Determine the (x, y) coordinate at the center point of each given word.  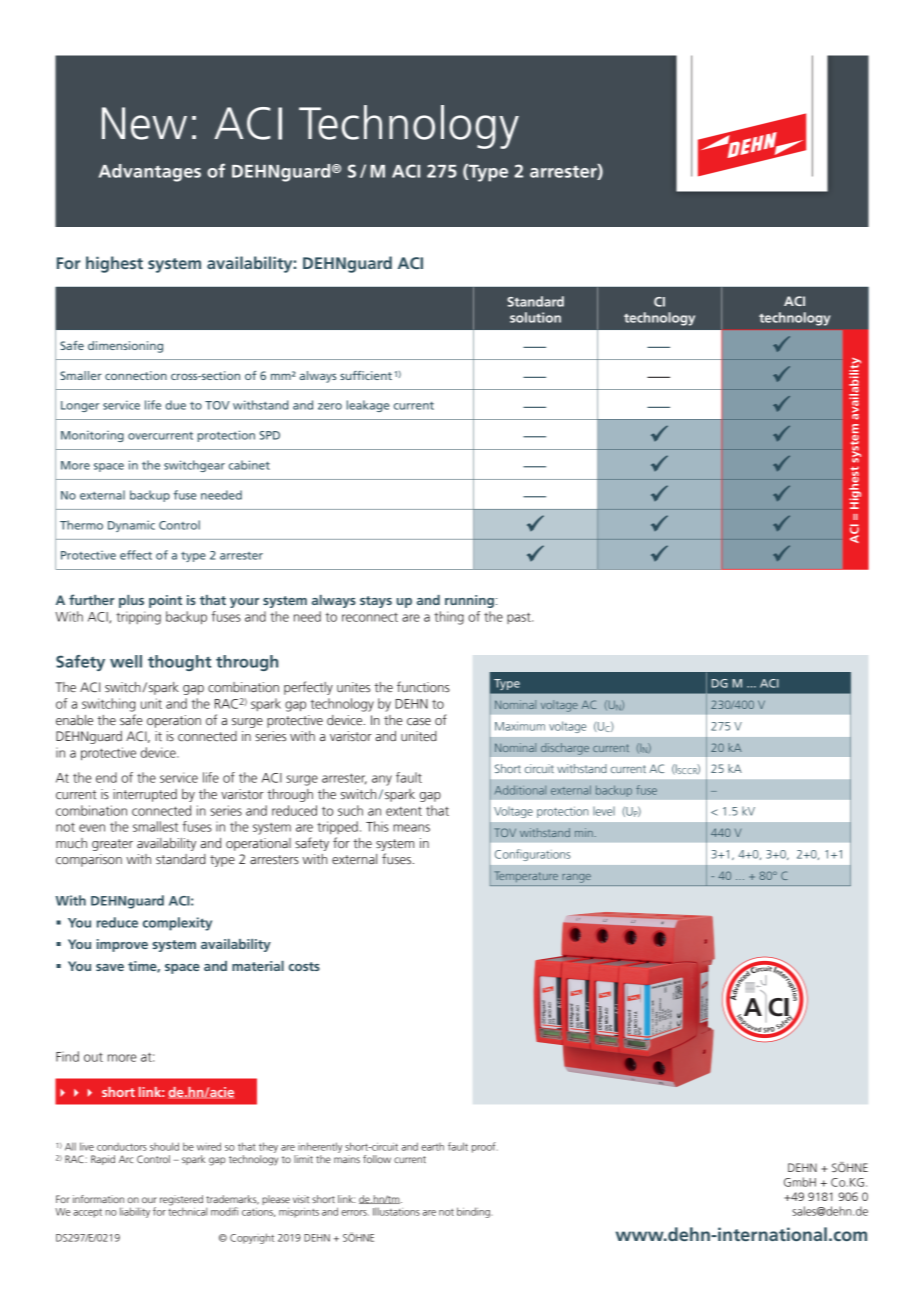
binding (474, 1212)
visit (301, 1199)
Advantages (150, 173)
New (144, 123)
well (126, 661)
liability (135, 1212)
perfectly (308, 688)
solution (535, 317)
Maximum (520, 726)
